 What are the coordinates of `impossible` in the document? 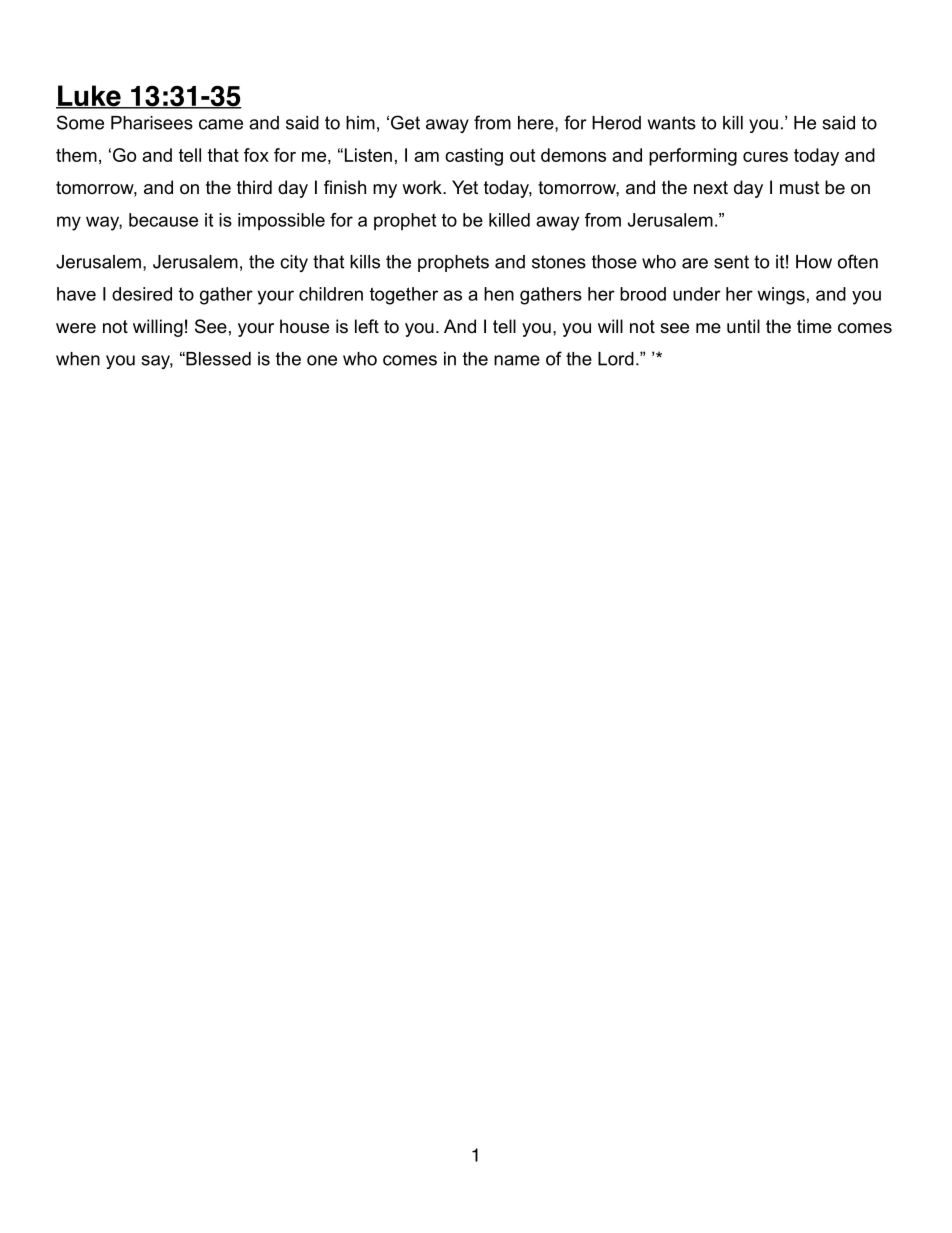 It's located at (281, 222).
